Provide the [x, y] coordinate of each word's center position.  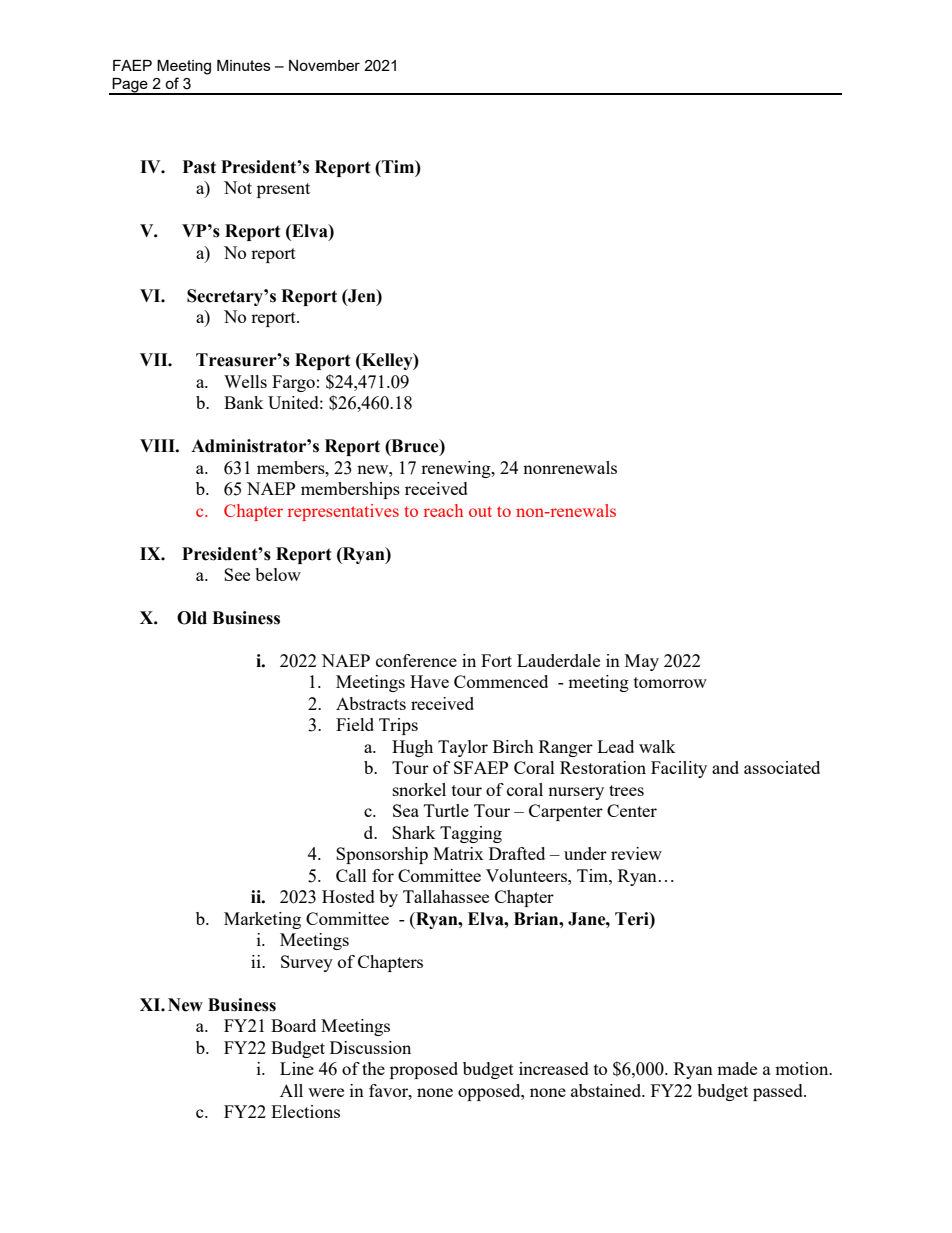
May [642, 662]
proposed [424, 1070]
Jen [362, 296]
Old [192, 618]
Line [297, 1068]
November [324, 65]
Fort [496, 660]
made [737, 1068]
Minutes [244, 65]
